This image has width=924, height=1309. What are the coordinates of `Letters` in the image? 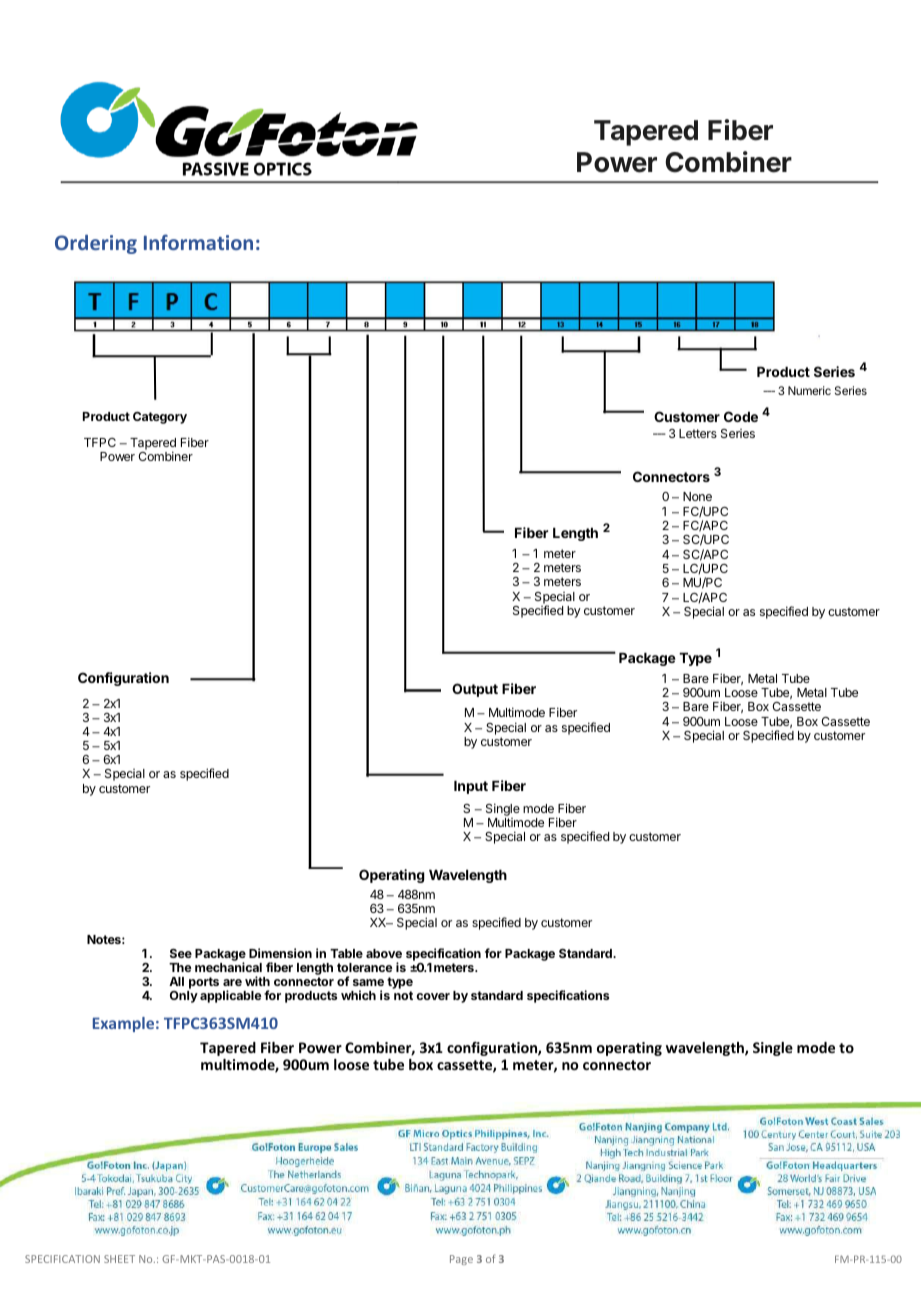 It's located at (698, 433).
